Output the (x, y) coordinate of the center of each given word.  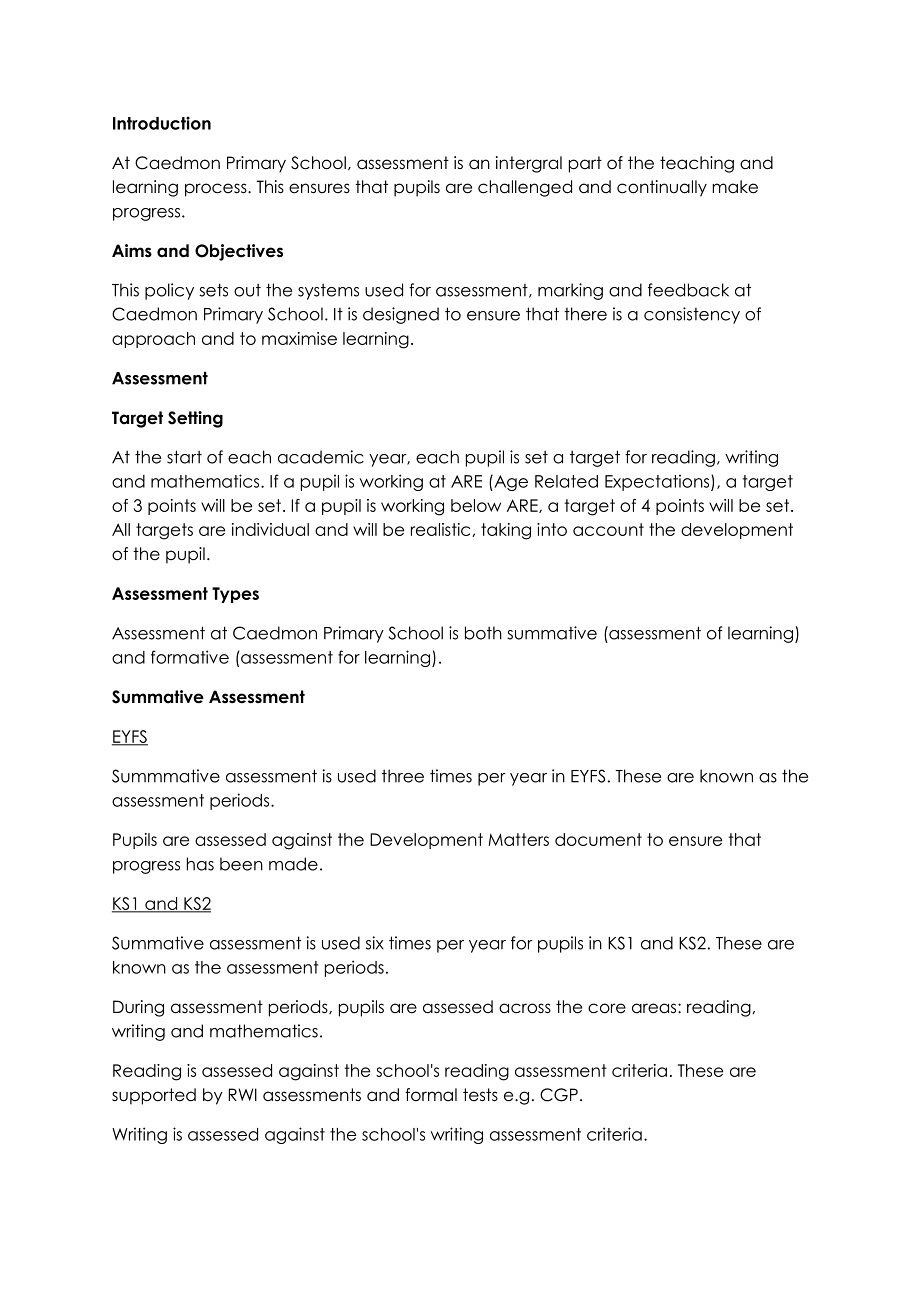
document (598, 839)
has (200, 864)
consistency (692, 315)
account (608, 529)
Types (235, 595)
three (403, 776)
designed (401, 315)
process (217, 190)
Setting (195, 419)
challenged (525, 188)
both (483, 633)
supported (154, 1096)
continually (662, 188)
